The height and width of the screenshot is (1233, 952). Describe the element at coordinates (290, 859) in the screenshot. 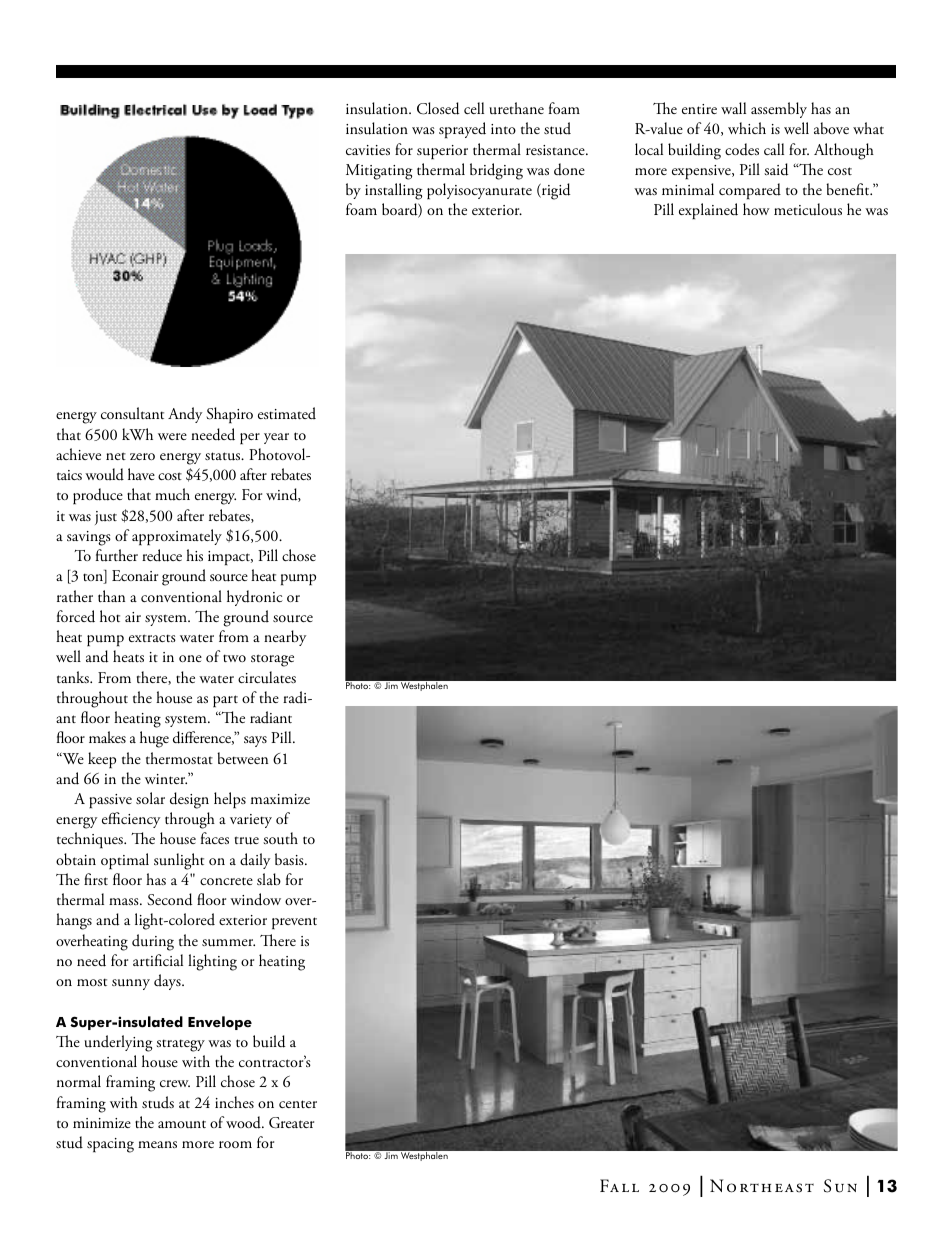

I see `basis` at that location.
